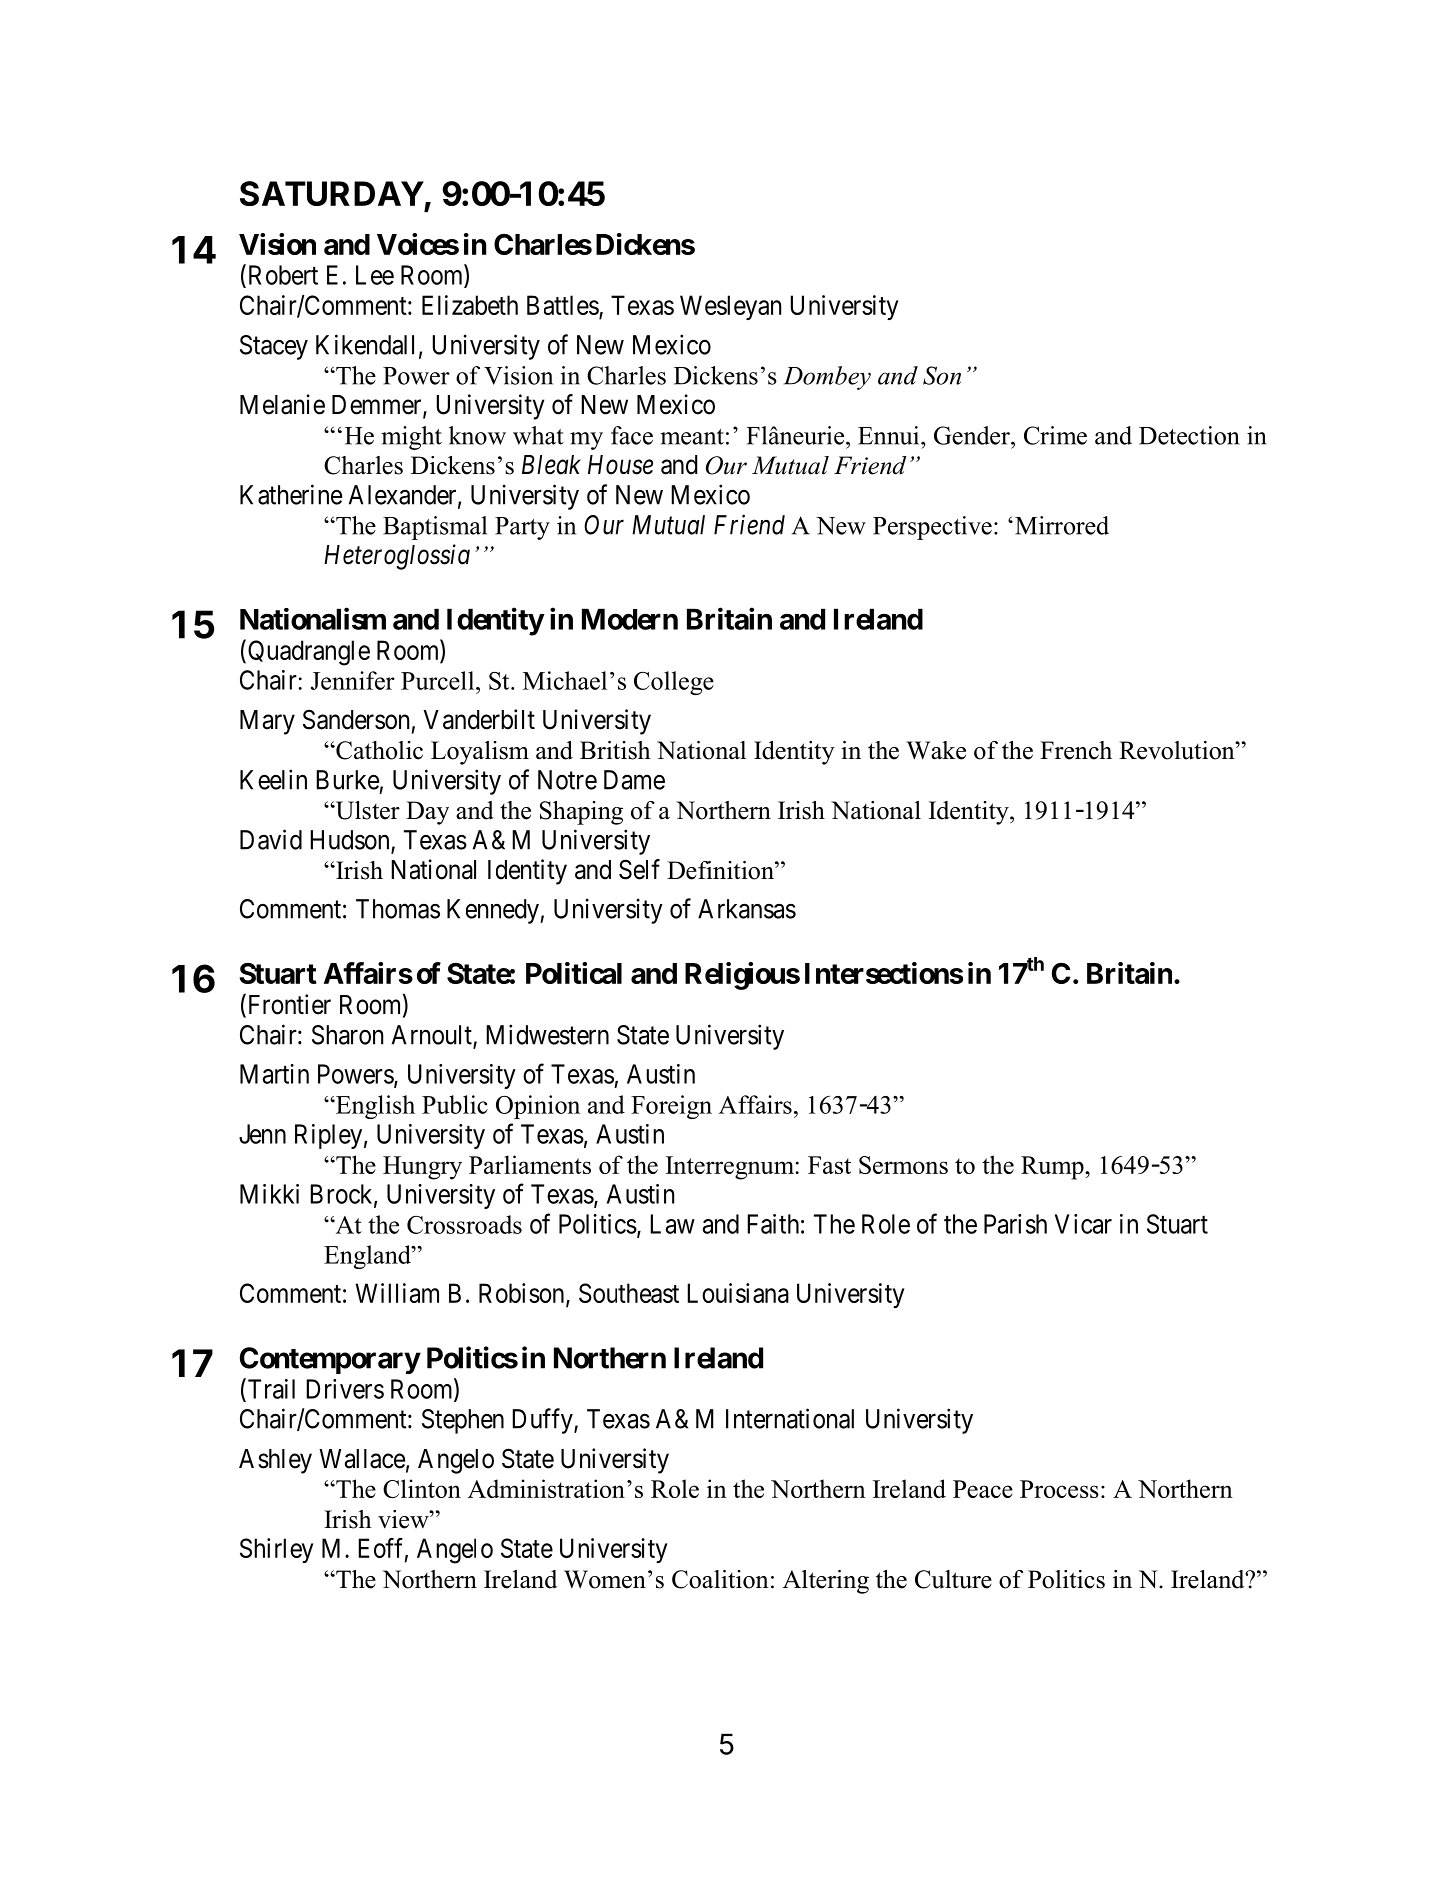 The image size is (1451, 1878). I want to click on Thomas, so click(398, 909).
